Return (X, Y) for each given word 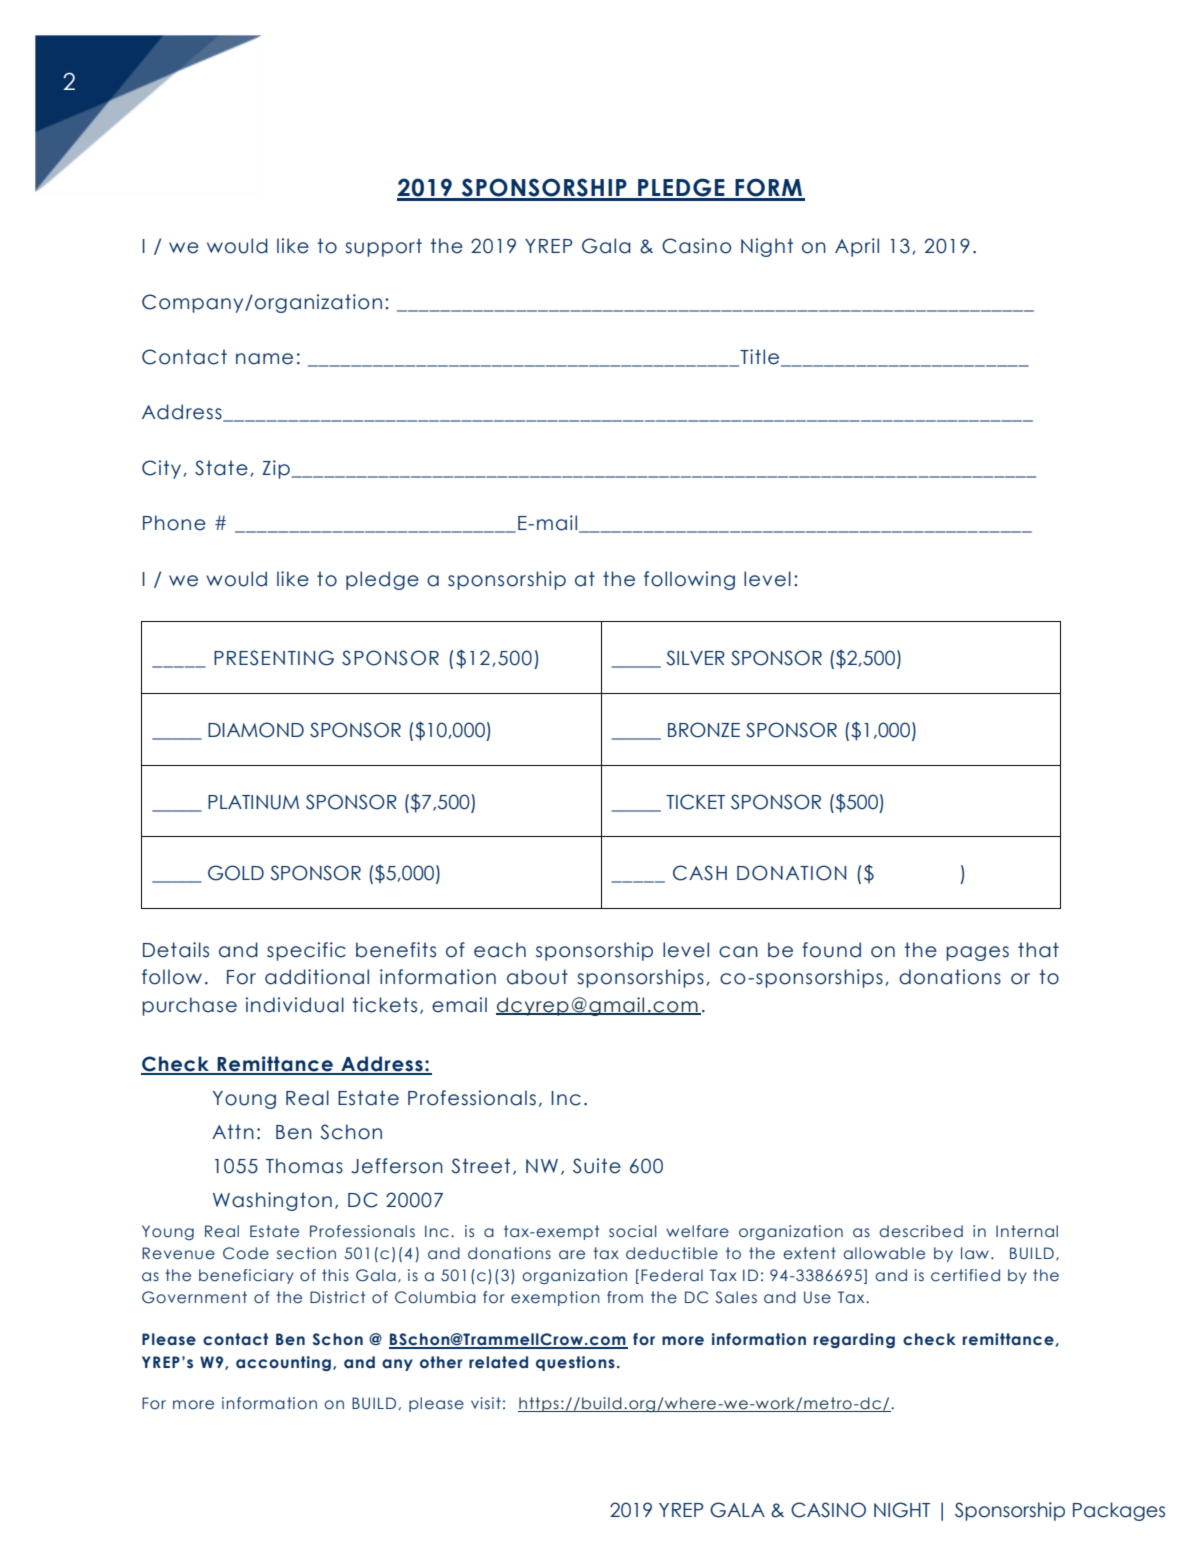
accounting (283, 1363)
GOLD (236, 873)
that (1038, 950)
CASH (700, 873)
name (264, 359)
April (857, 247)
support (383, 247)
